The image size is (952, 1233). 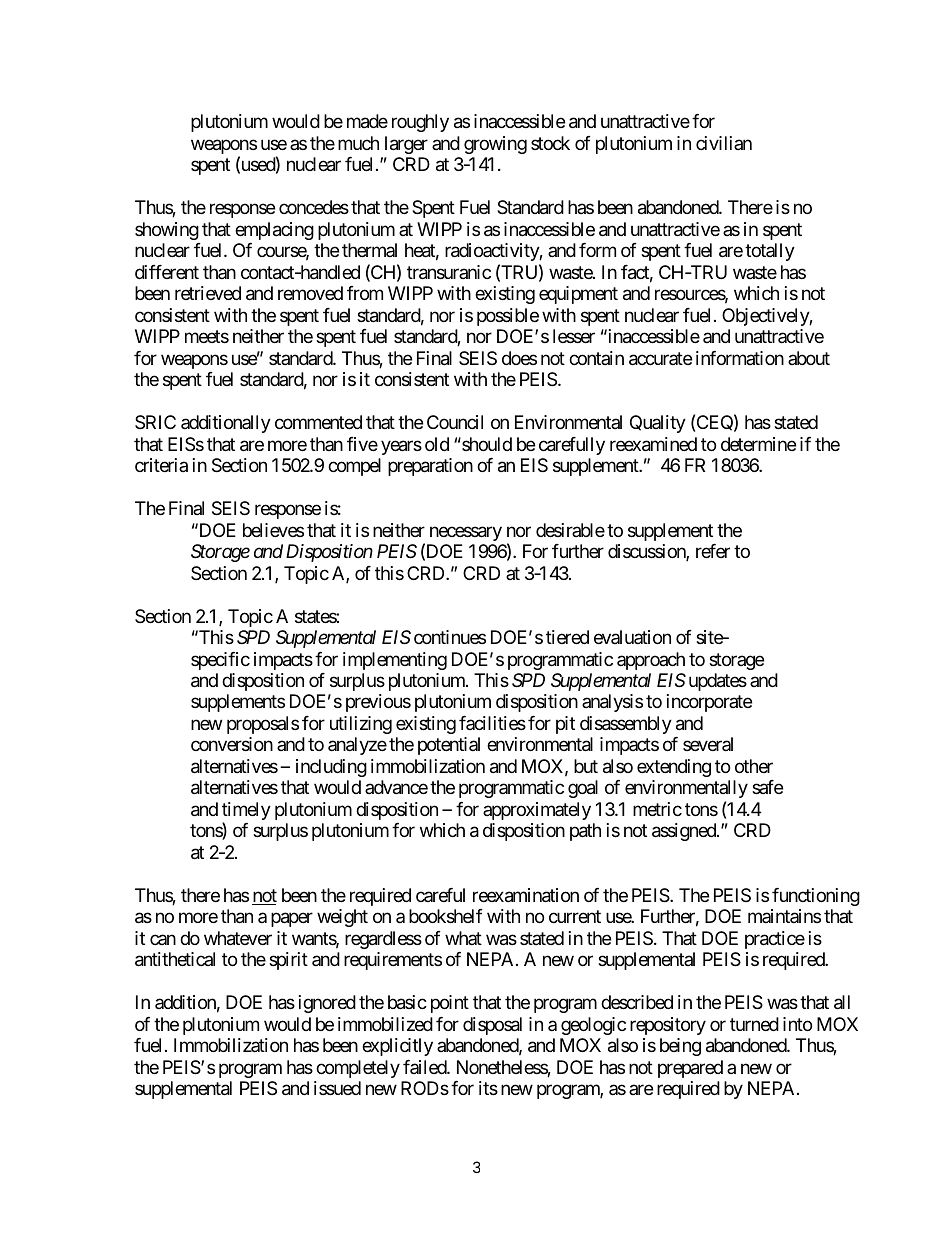 What do you see at coordinates (314, 207) in the page?
I see `concedes` at bounding box center [314, 207].
